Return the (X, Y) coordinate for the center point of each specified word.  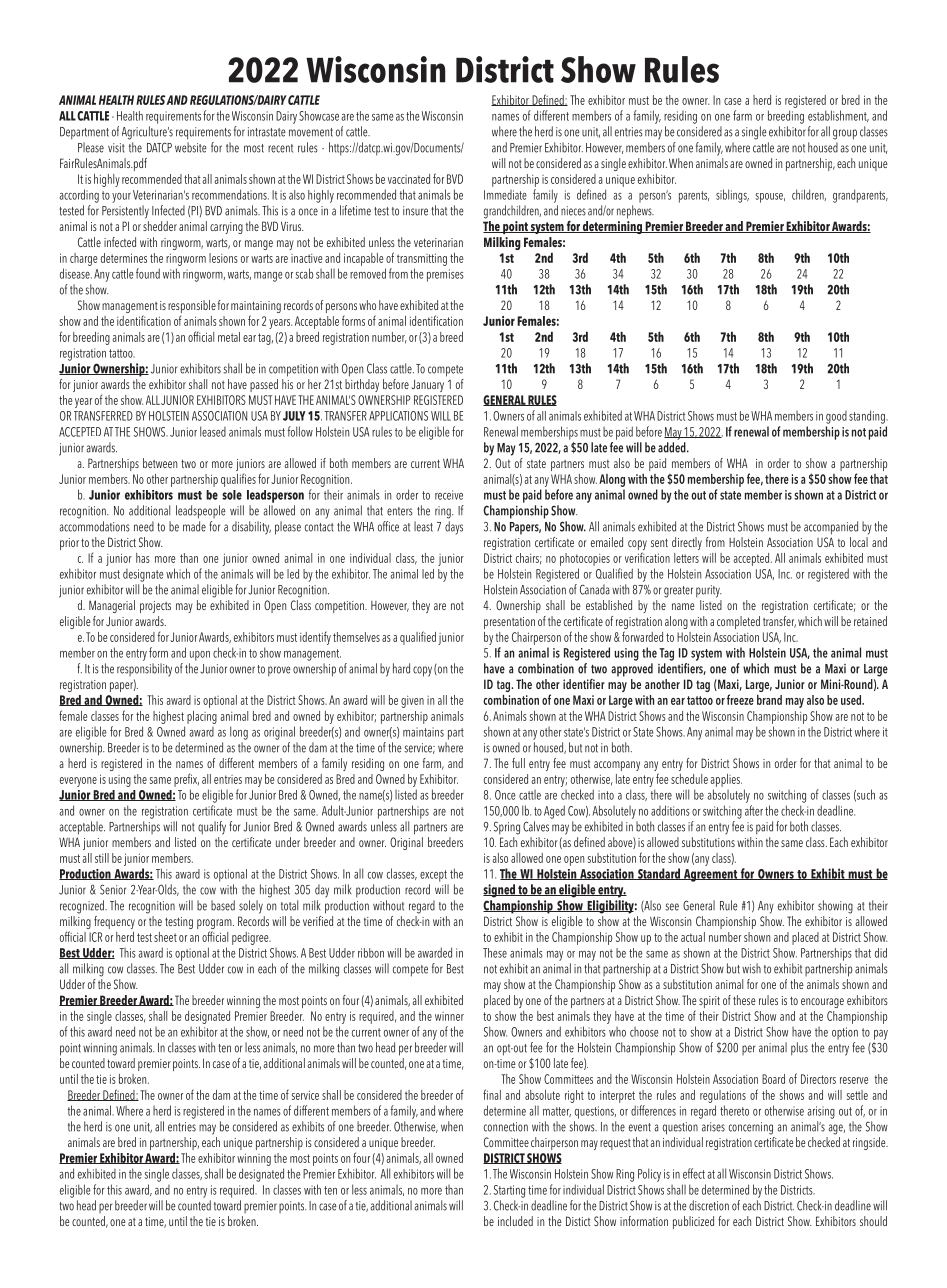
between (160, 463)
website (191, 147)
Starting (509, 1191)
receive (449, 495)
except (433, 876)
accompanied (831, 528)
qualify (212, 828)
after (754, 810)
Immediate (505, 195)
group (845, 134)
